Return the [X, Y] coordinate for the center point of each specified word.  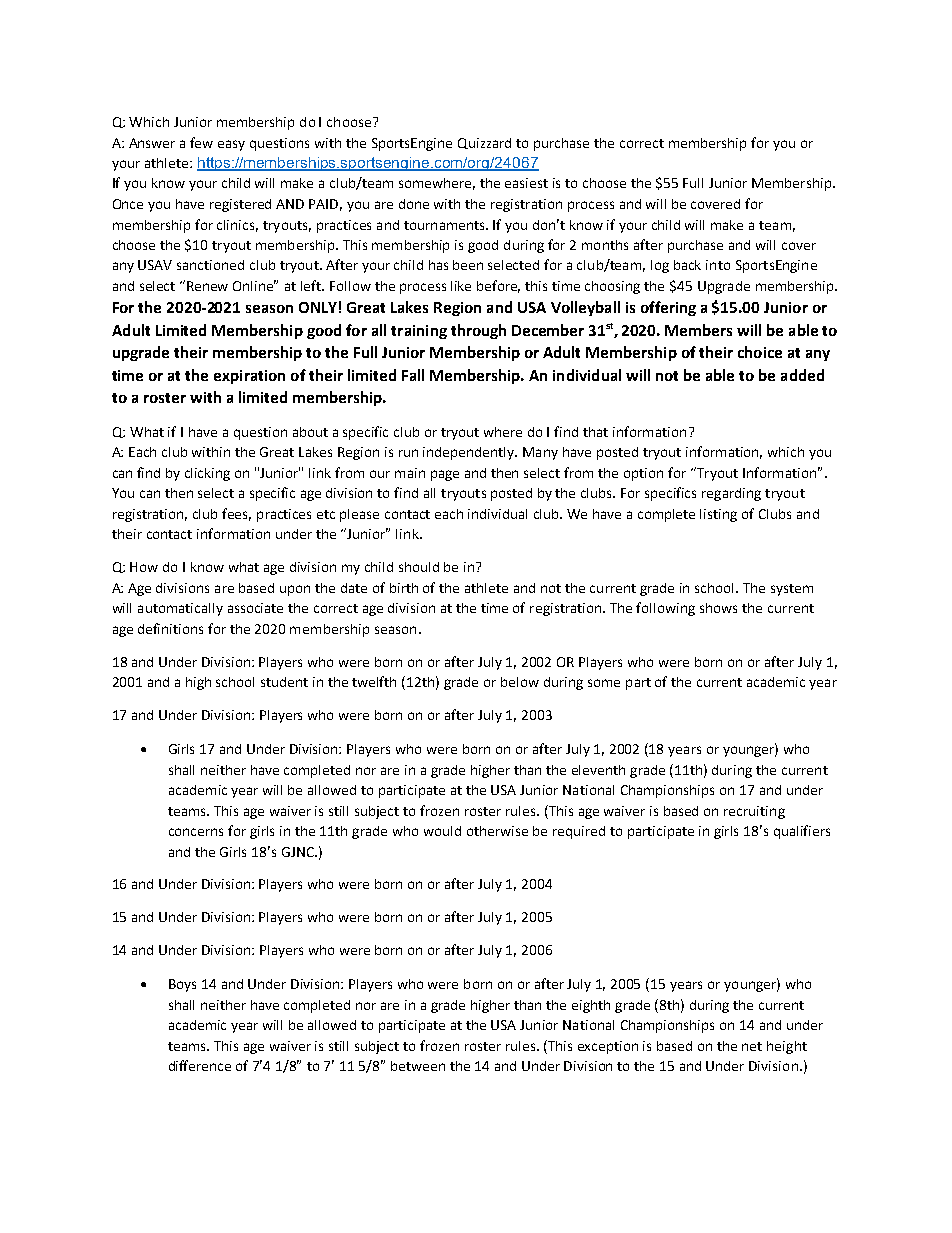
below [520, 682]
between [418, 1066]
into [718, 265]
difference [200, 1065]
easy [231, 145]
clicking [207, 474]
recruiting [754, 812]
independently [470, 453]
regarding [731, 494]
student [284, 682]
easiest [526, 183]
